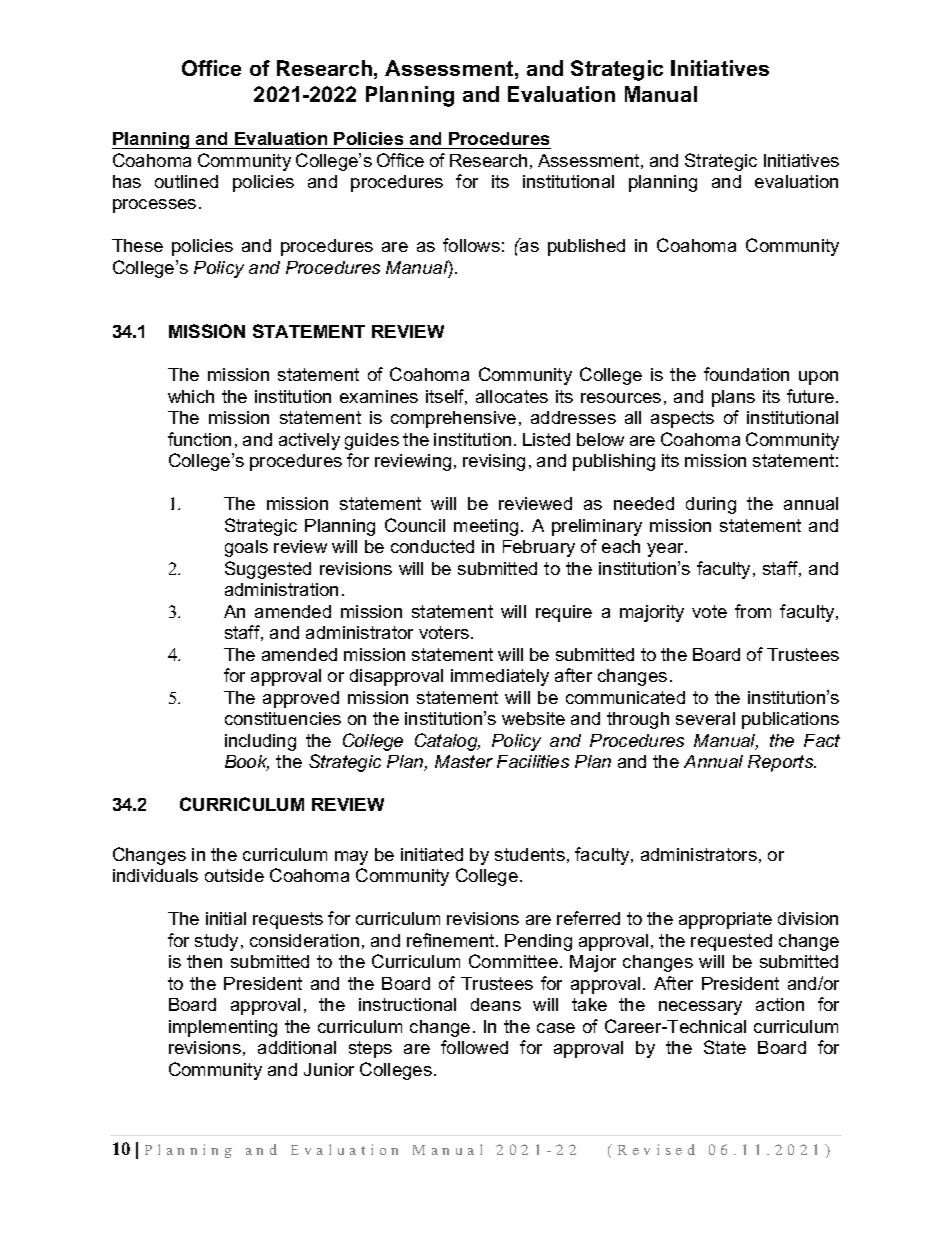 The width and height of the page is (952, 1233). What do you see at coordinates (474, 1047) in the page?
I see `followed` at bounding box center [474, 1047].
